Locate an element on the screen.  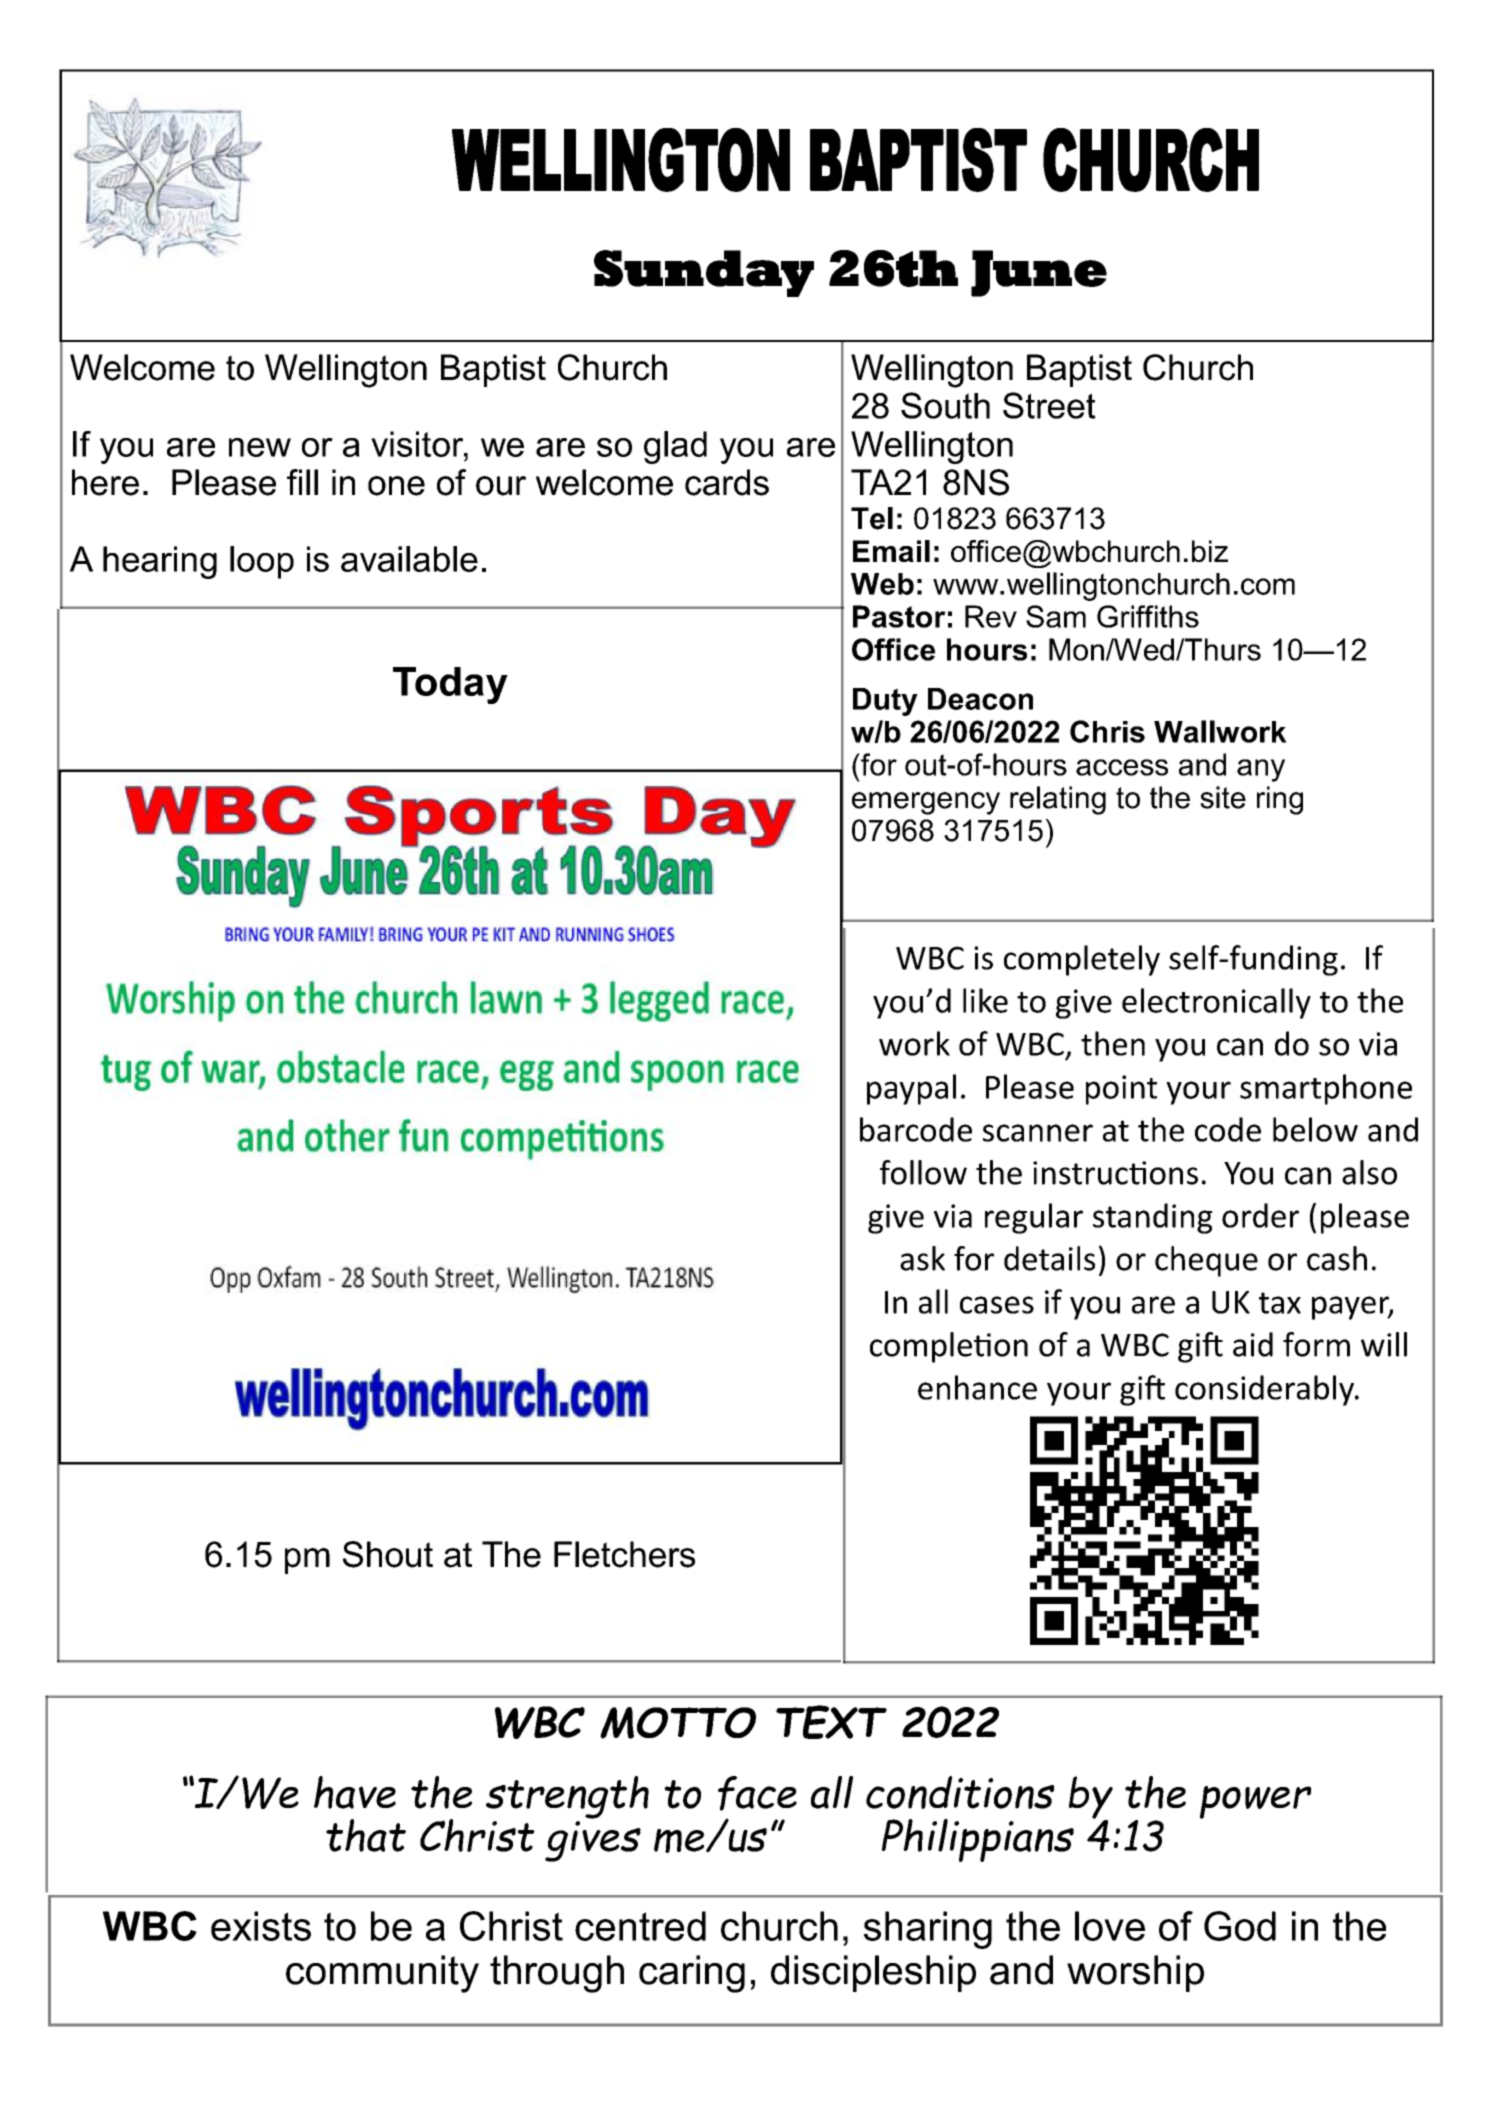
Sunday is located at coordinates (704, 273).
